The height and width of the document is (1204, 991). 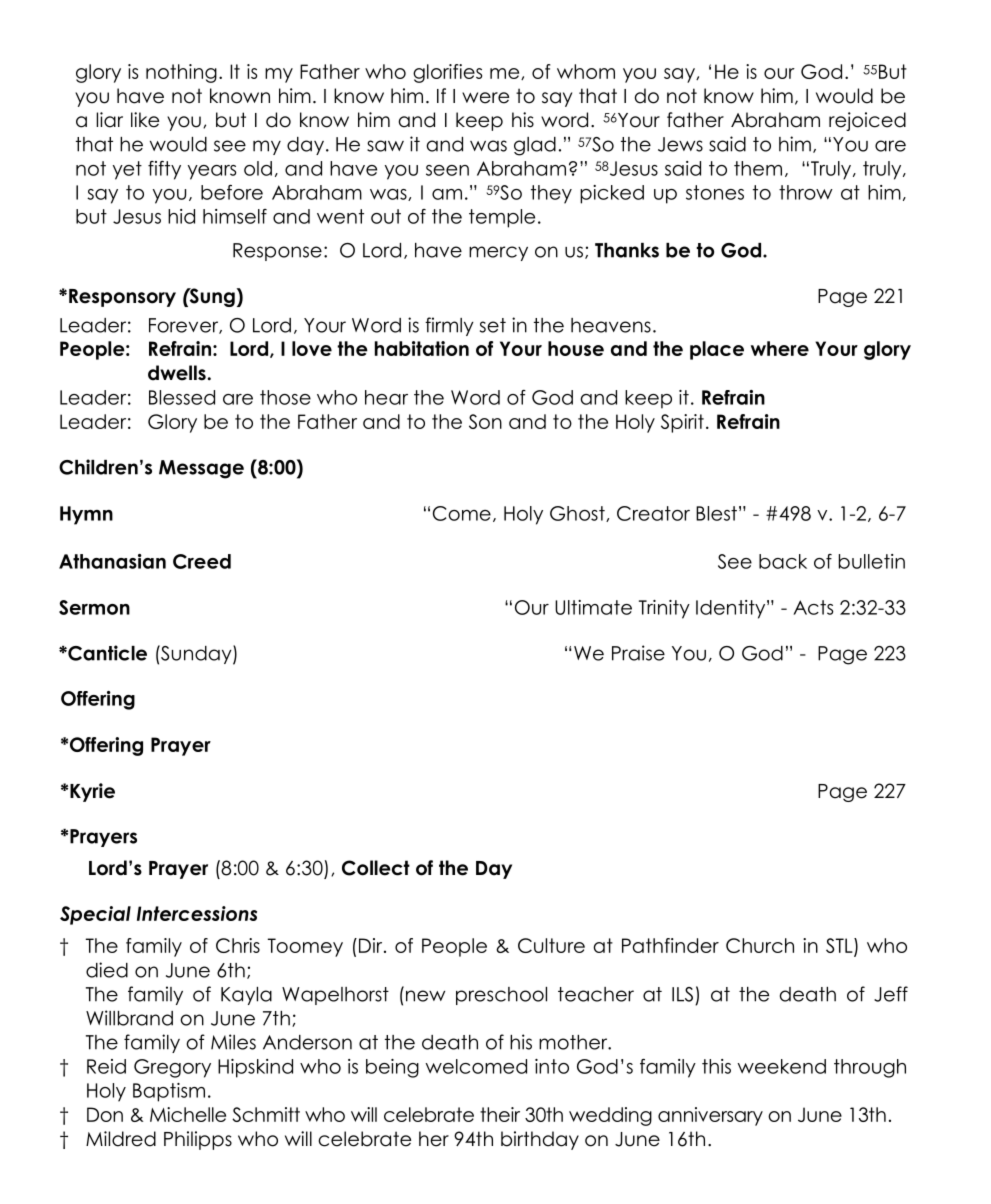 What do you see at coordinates (813, 607) in the document?
I see `Acts` at bounding box center [813, 607].
